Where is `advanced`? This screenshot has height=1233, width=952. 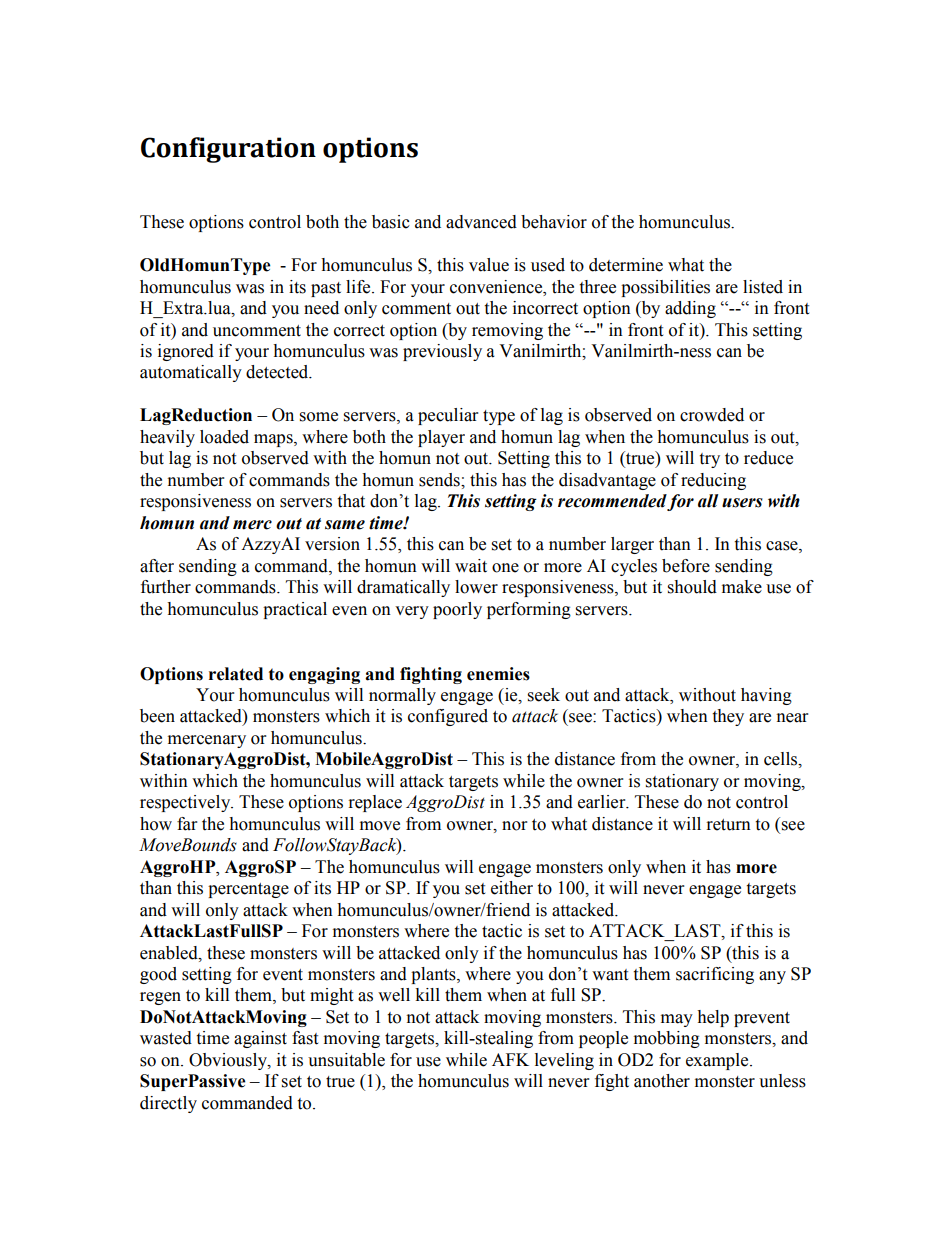 advanced is located at coordinates (481, 222).
